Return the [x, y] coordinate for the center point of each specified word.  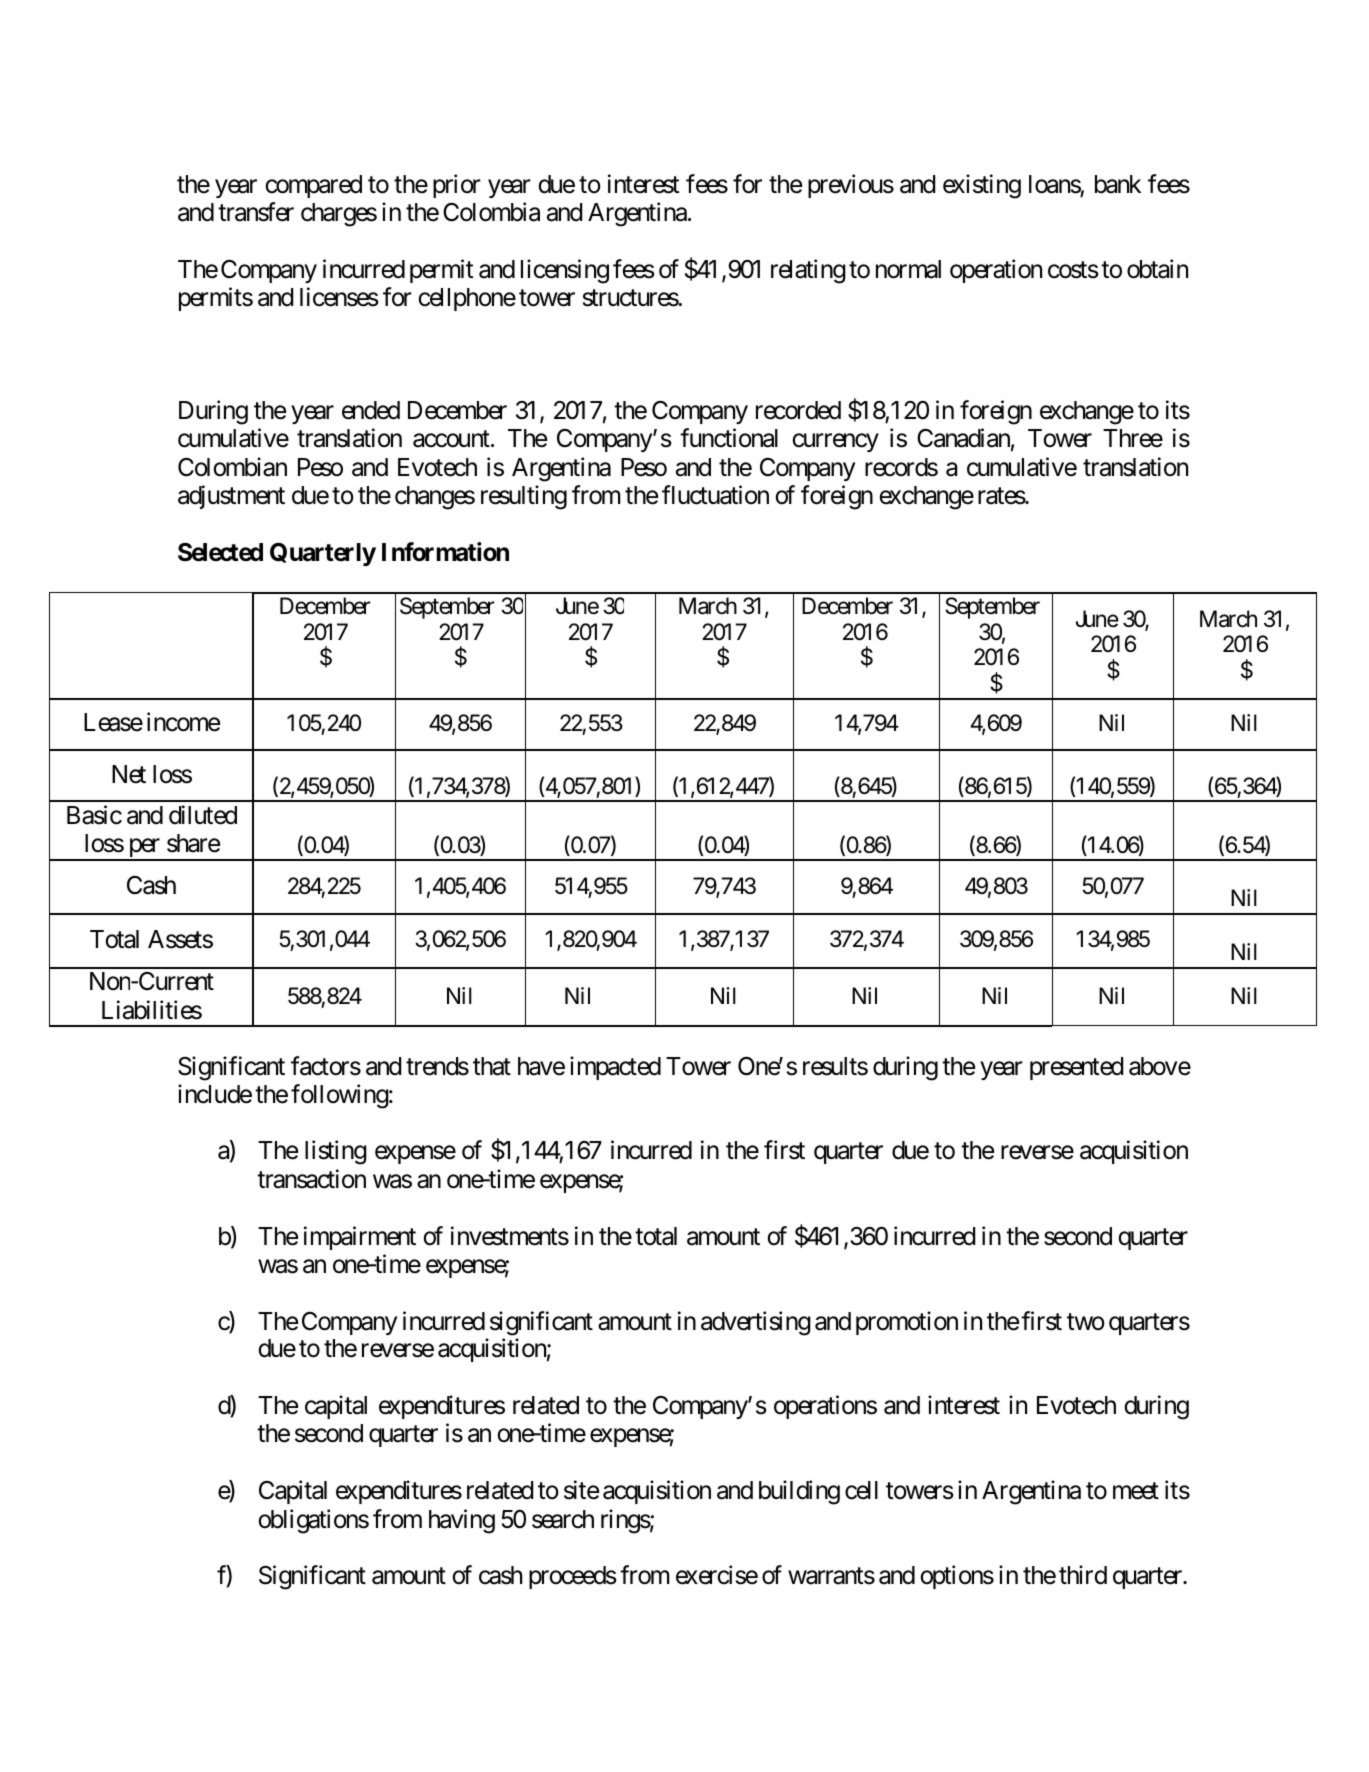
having [462, 1521]
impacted [615, 1068]
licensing [565, 271]
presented [1076, 1068]
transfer [256, 212]
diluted [203, 815]
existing [982, 186]
